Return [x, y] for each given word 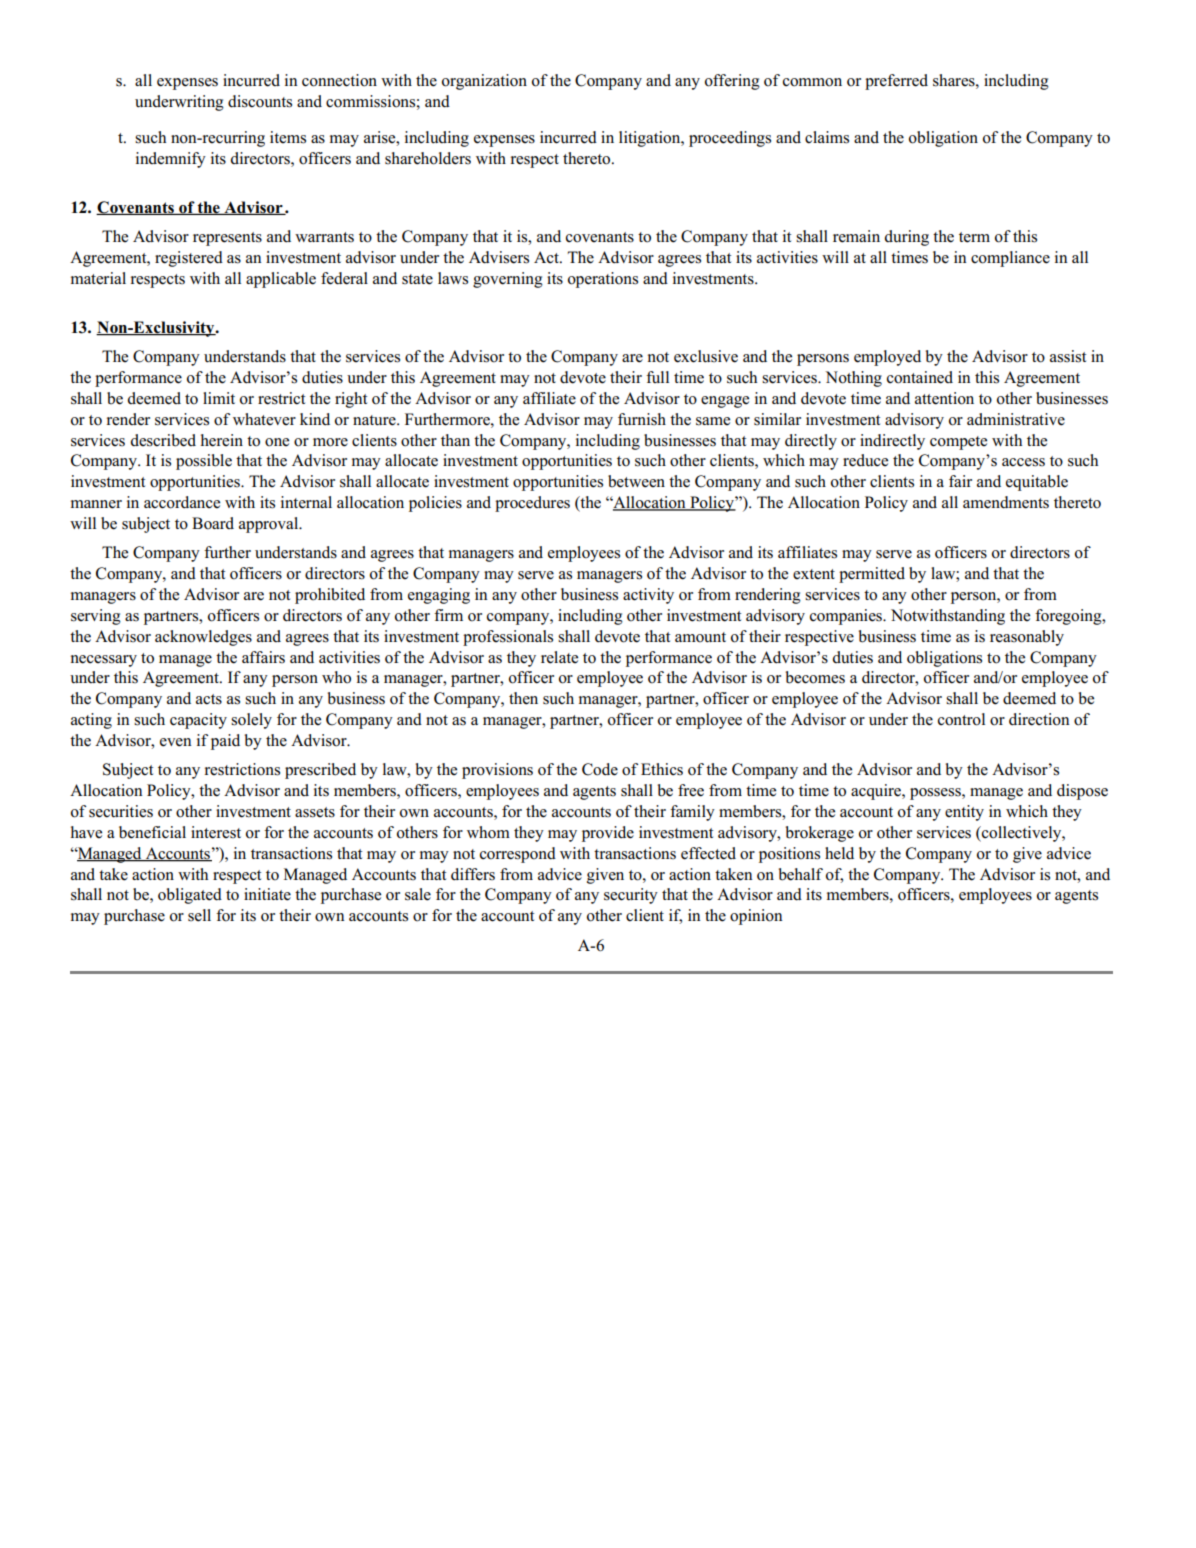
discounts [260, 101]
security [631, 896]
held [839, 853]
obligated [190, 896]
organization [484, 82]
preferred [896, 82]
